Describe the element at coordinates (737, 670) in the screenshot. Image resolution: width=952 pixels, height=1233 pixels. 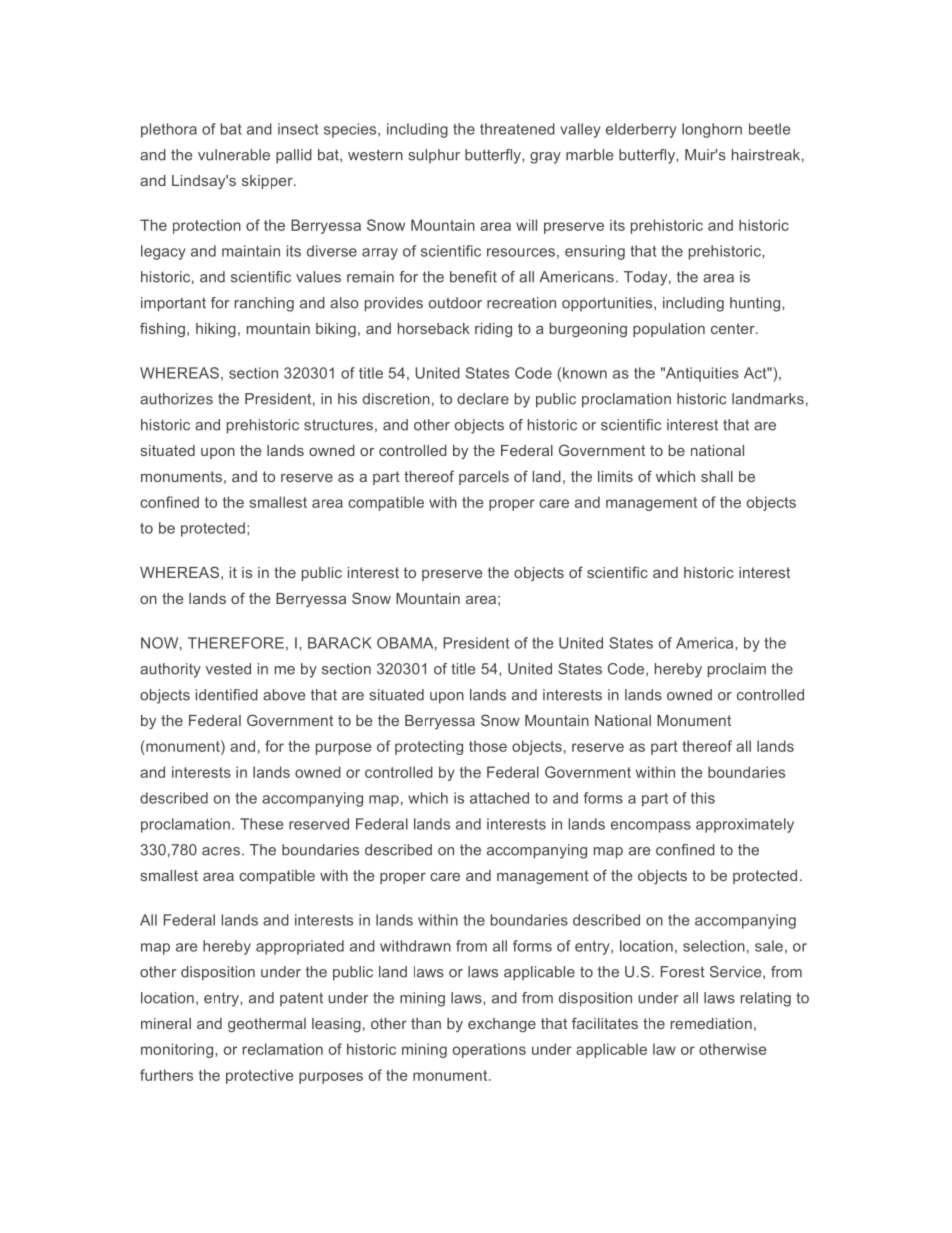
I see `proclaim` at that location.
